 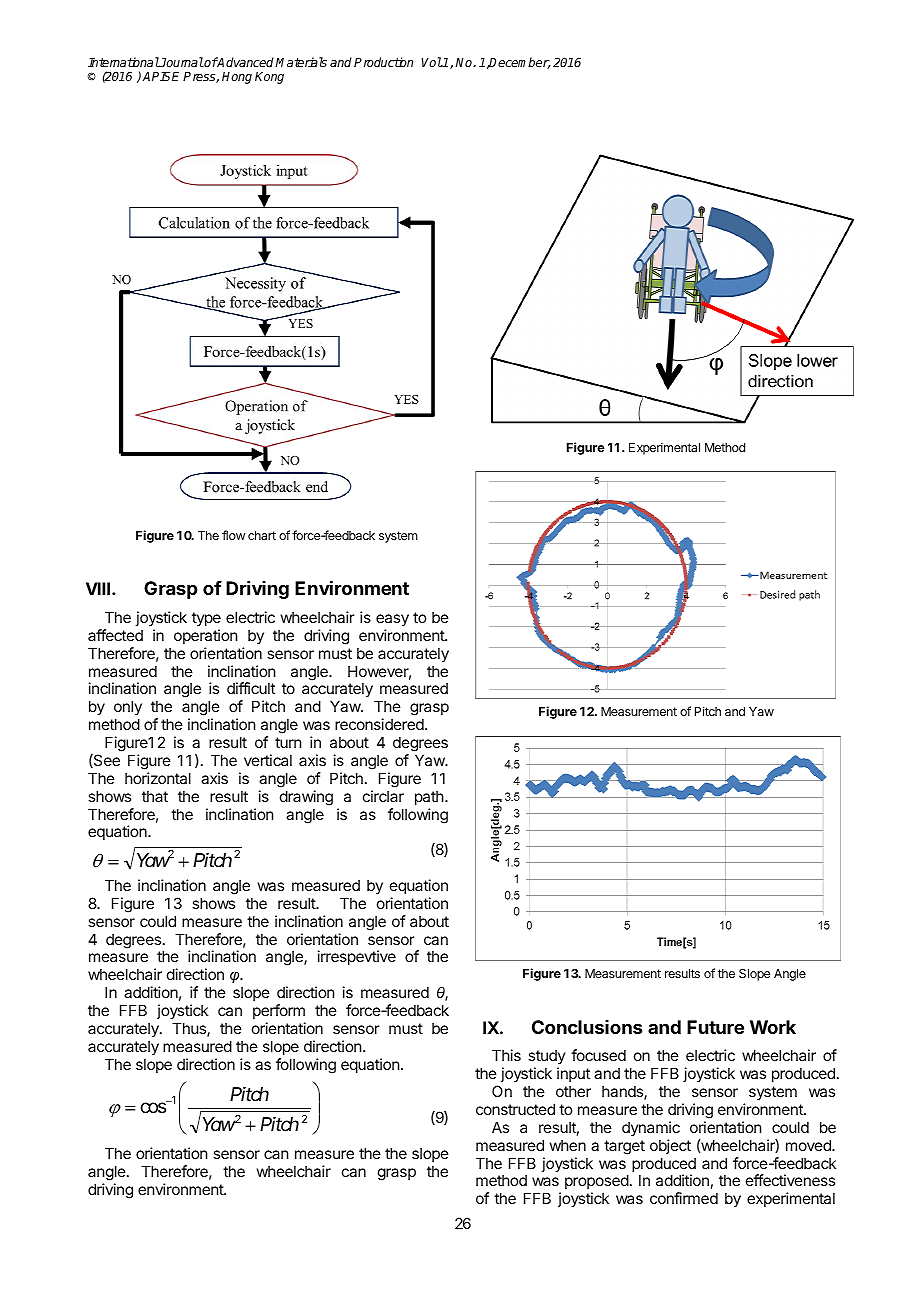 I want to click on Future, so click(x=715, y=1027).
